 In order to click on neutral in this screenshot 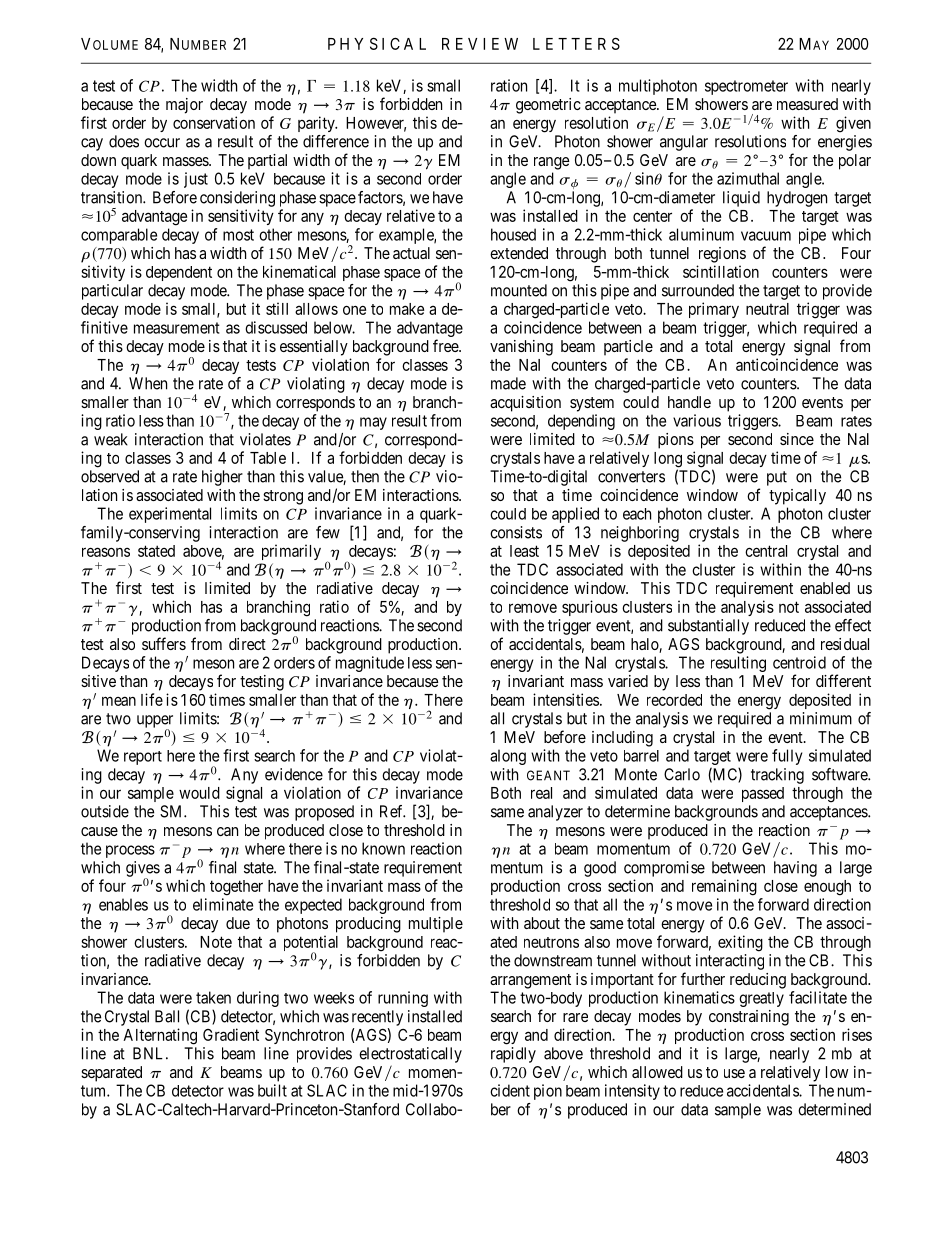, I will do `click(767, 309)`.
